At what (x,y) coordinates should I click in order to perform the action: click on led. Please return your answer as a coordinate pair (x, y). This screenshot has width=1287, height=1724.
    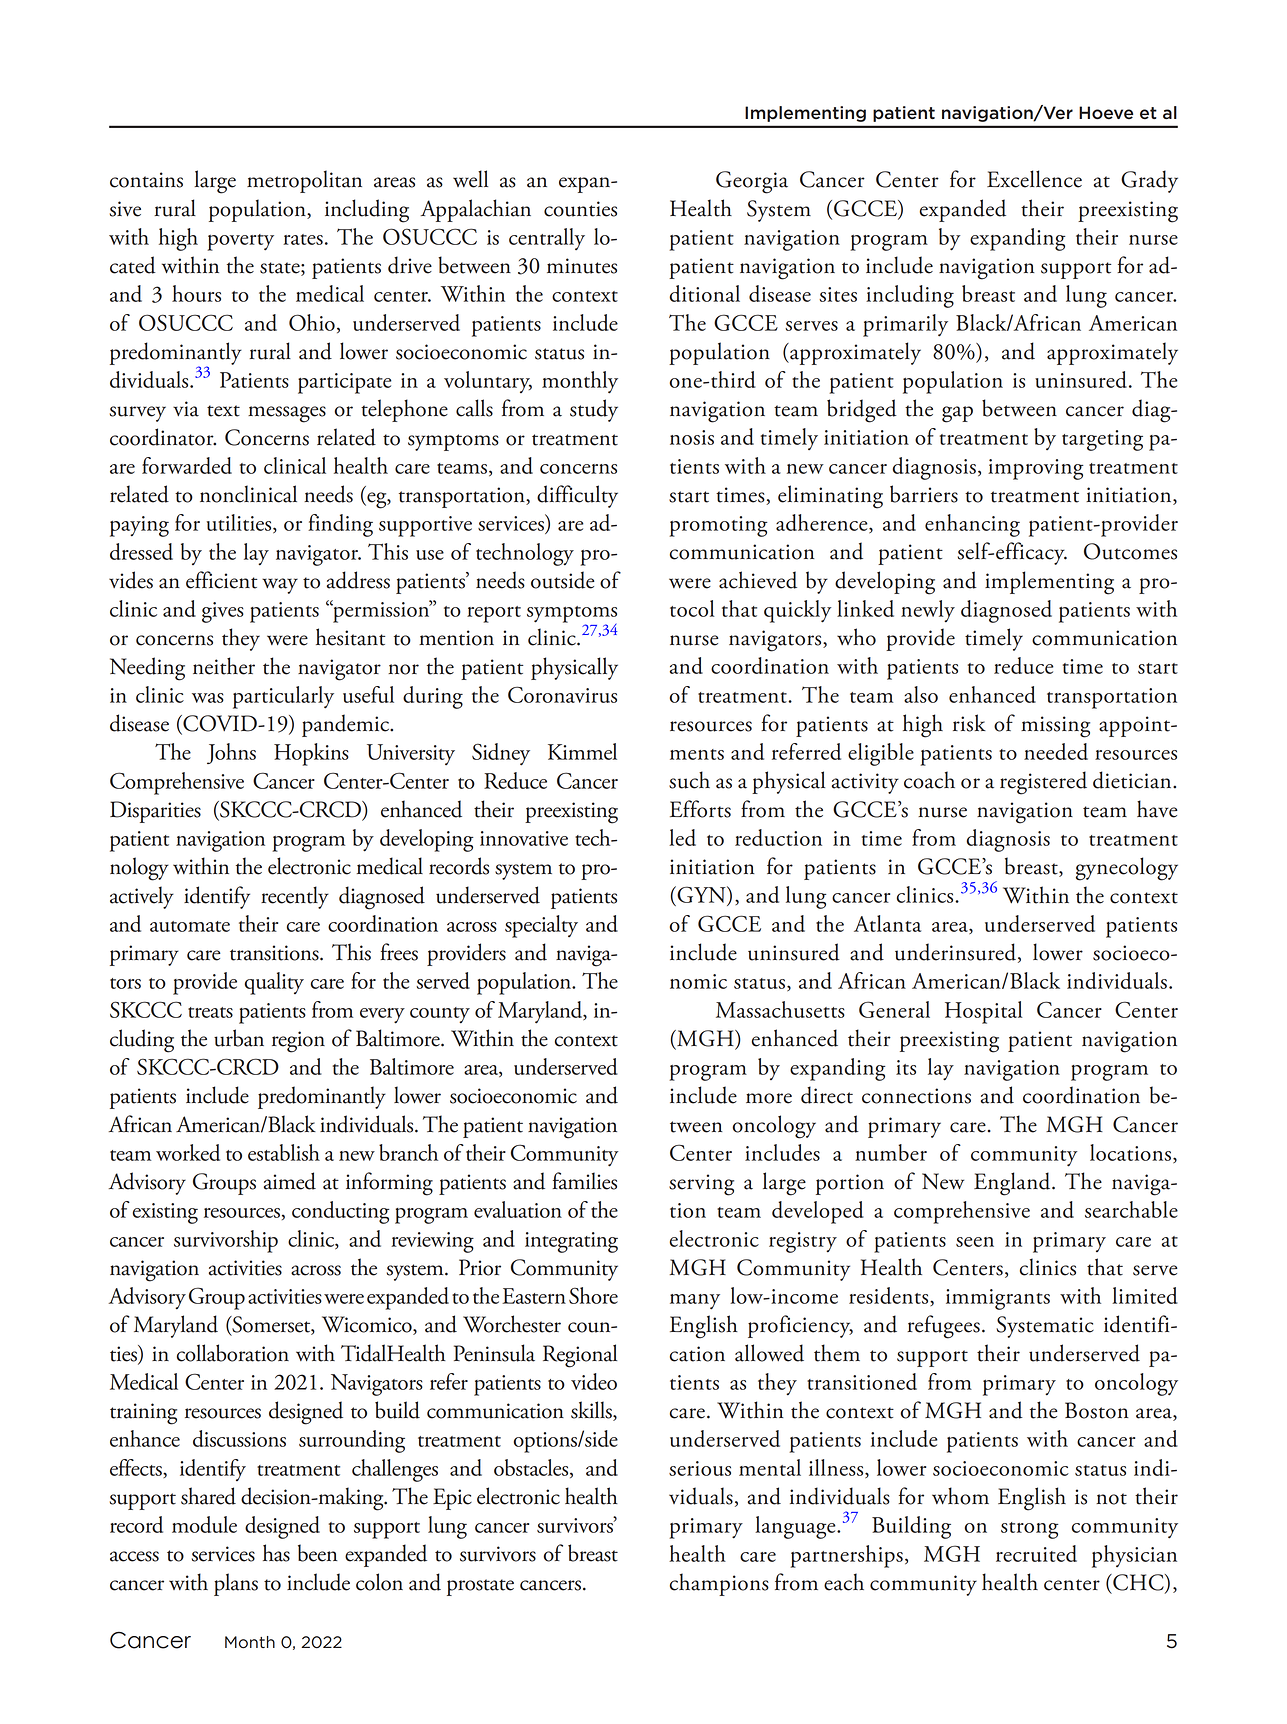
    Looking at the image, I should click on (682, 837).
